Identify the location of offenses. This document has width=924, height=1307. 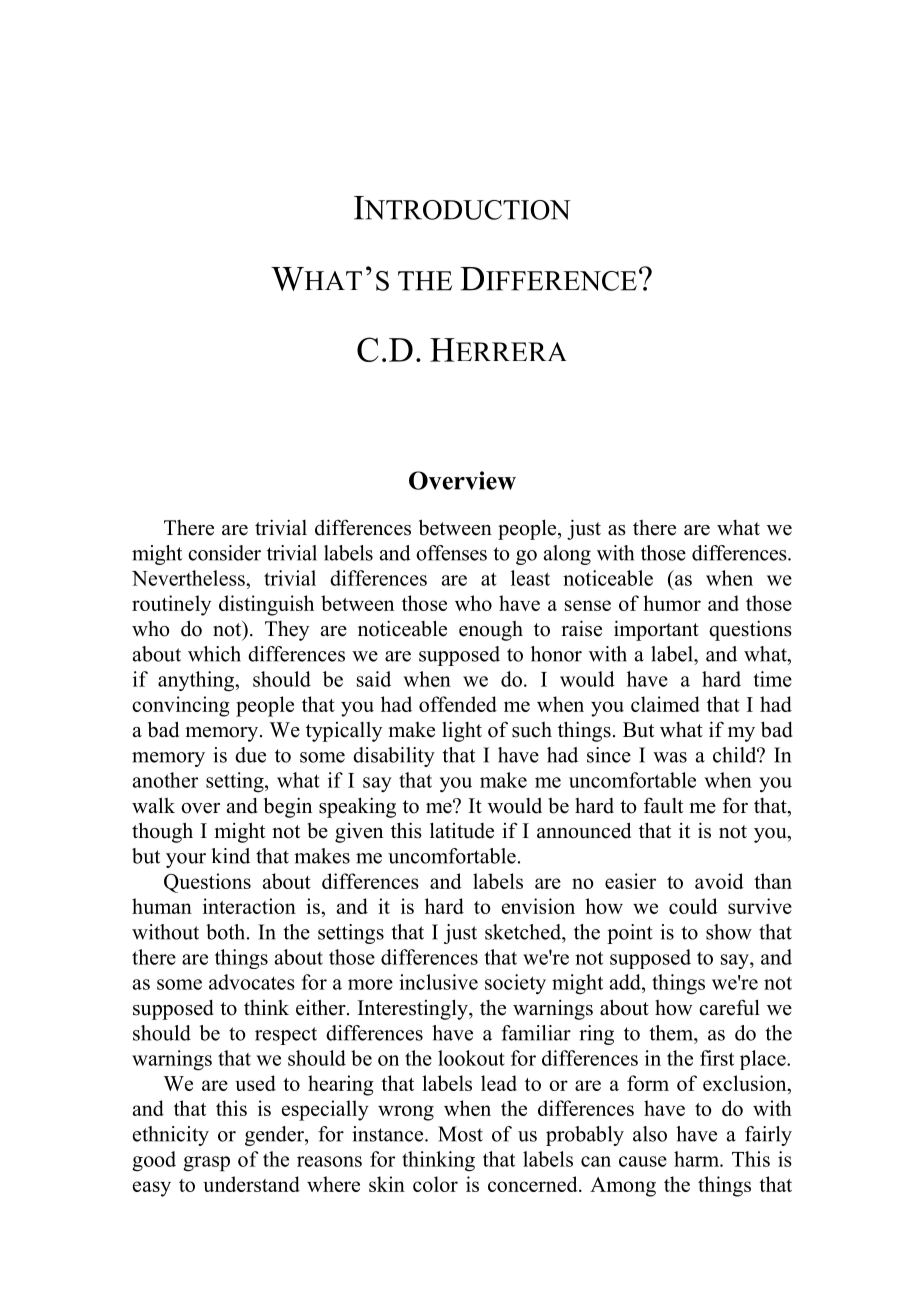
(451, 553).
